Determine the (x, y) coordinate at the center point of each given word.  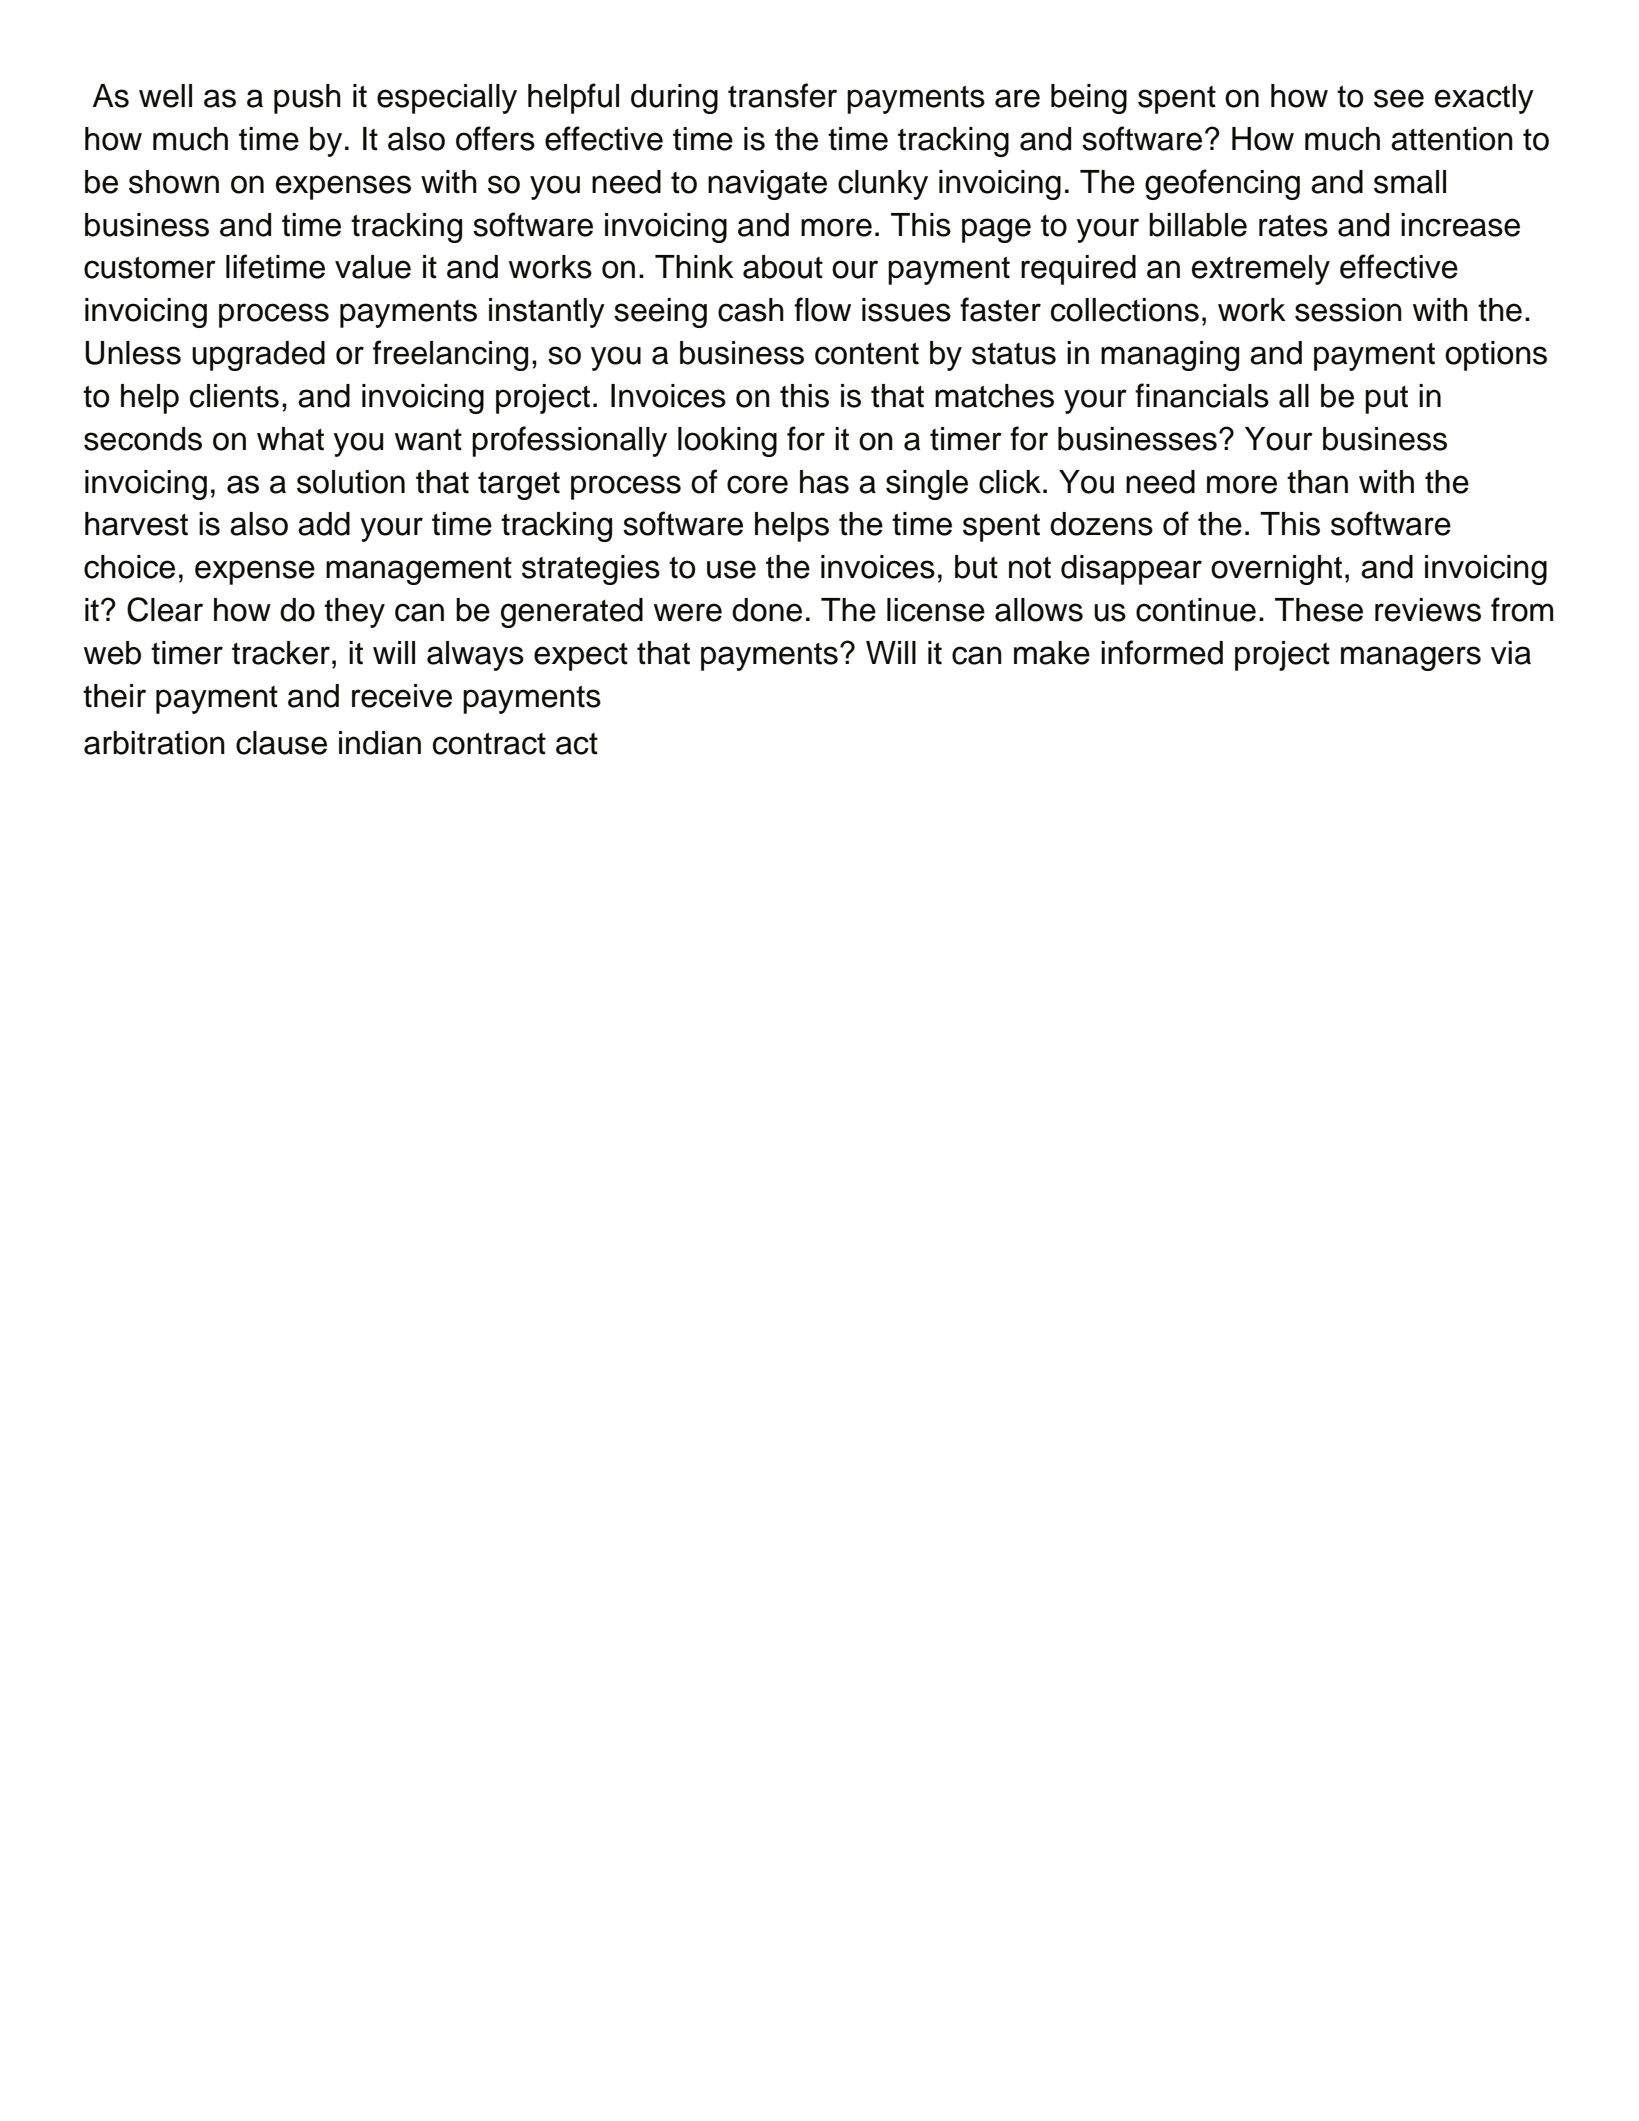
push (307, 99)
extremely (1261, 270)
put (1386, 400)
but (976, 567)
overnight (1276, 570)
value (373, 267)
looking (727, 442)
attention (1452, 139)
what (290, 439)
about (783, 267)
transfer (782, 95)
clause (281, 743)
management (419, 571)
